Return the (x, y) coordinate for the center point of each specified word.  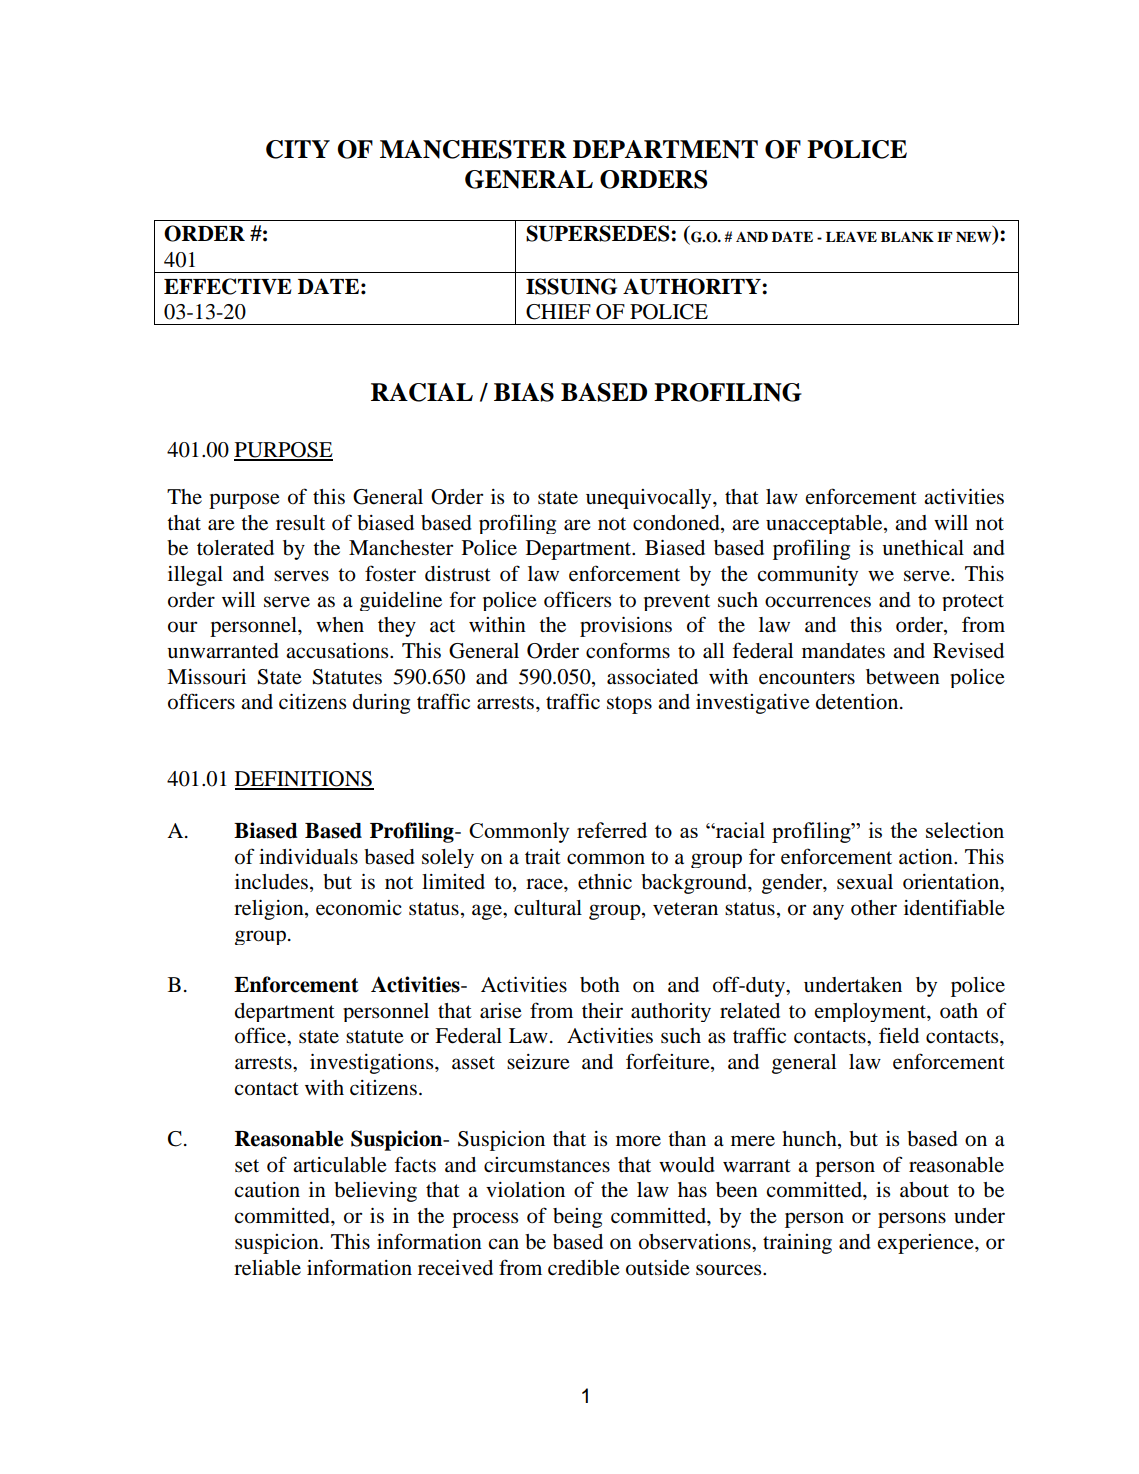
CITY (298, 149)
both (600, 985)
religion (270, 910)
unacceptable (825, 524)
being (577, 1218)
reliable (267, 1268)
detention (858, 702)
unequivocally (650, 499)
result (300, 523)
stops (629, 705)
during (381, 704)
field (899, 1035)
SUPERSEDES (599, 233)
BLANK (907, 237)
